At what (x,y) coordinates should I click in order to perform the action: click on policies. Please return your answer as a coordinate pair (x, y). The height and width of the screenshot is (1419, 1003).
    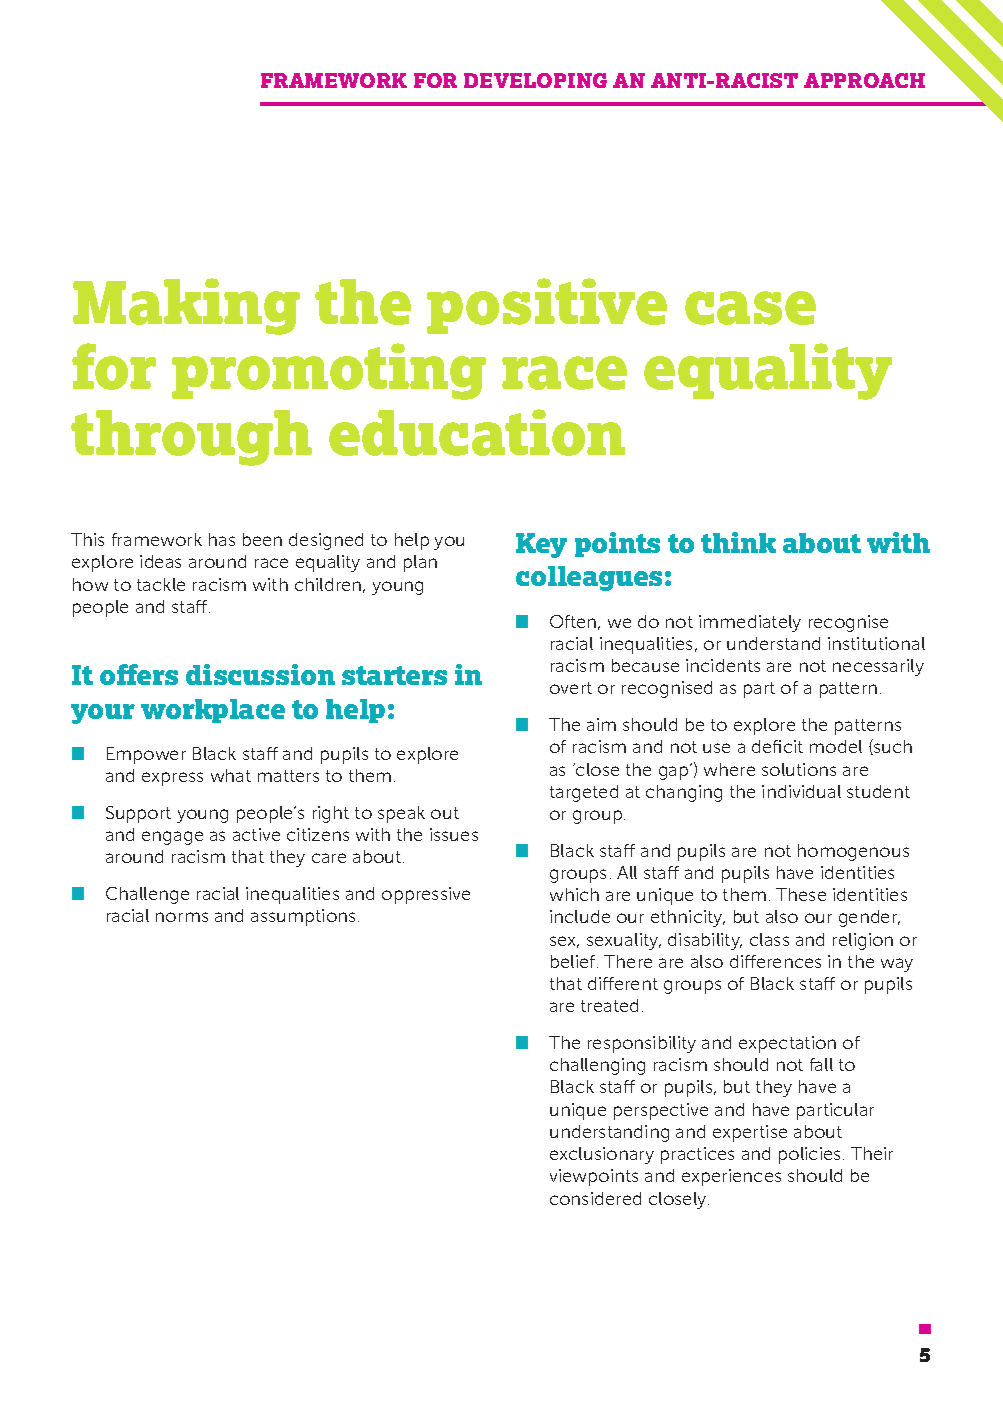
    Looking at the image, I should click on (811, 1155).
